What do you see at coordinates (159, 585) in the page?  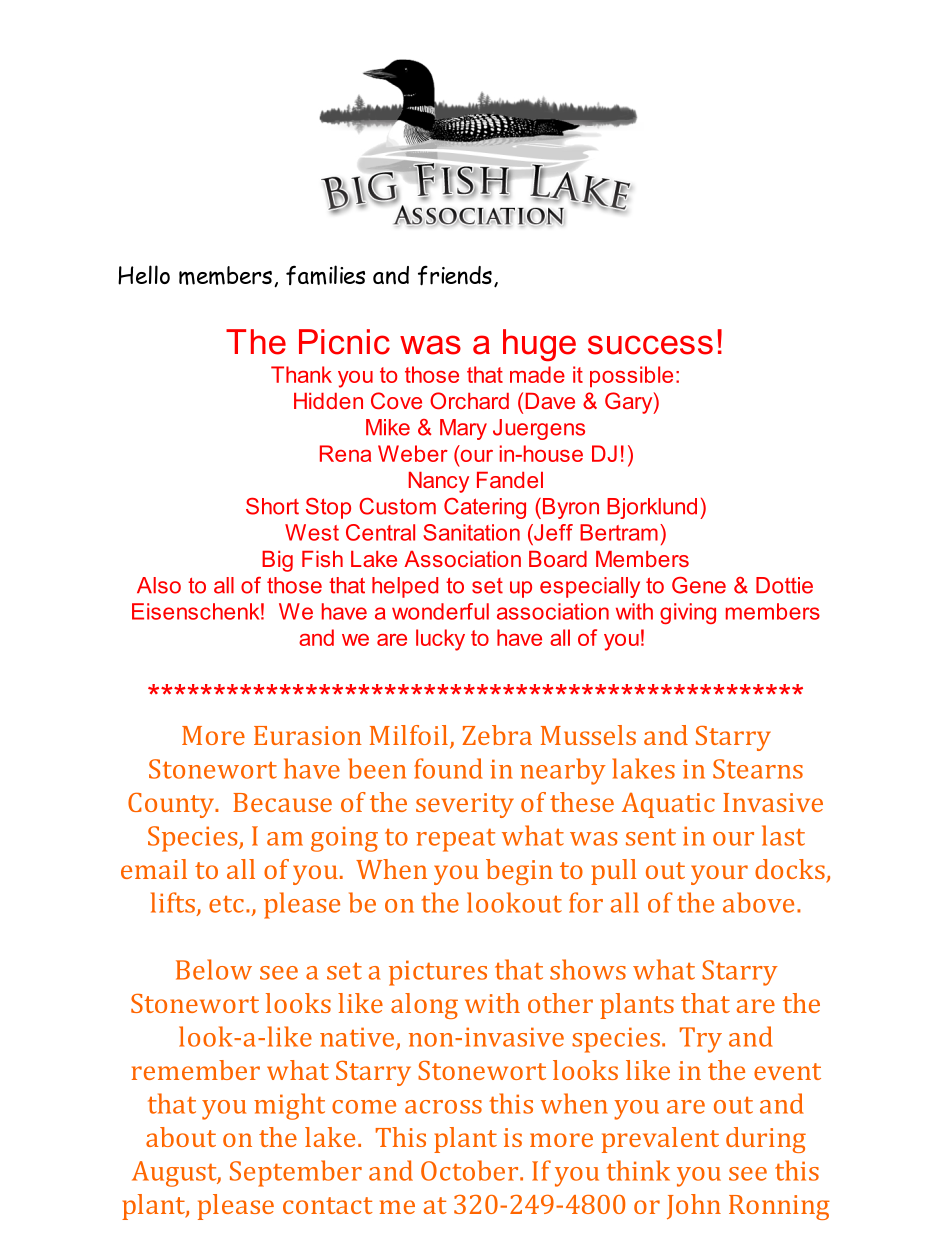 I see `Also` at bounding box center [159, 585].
